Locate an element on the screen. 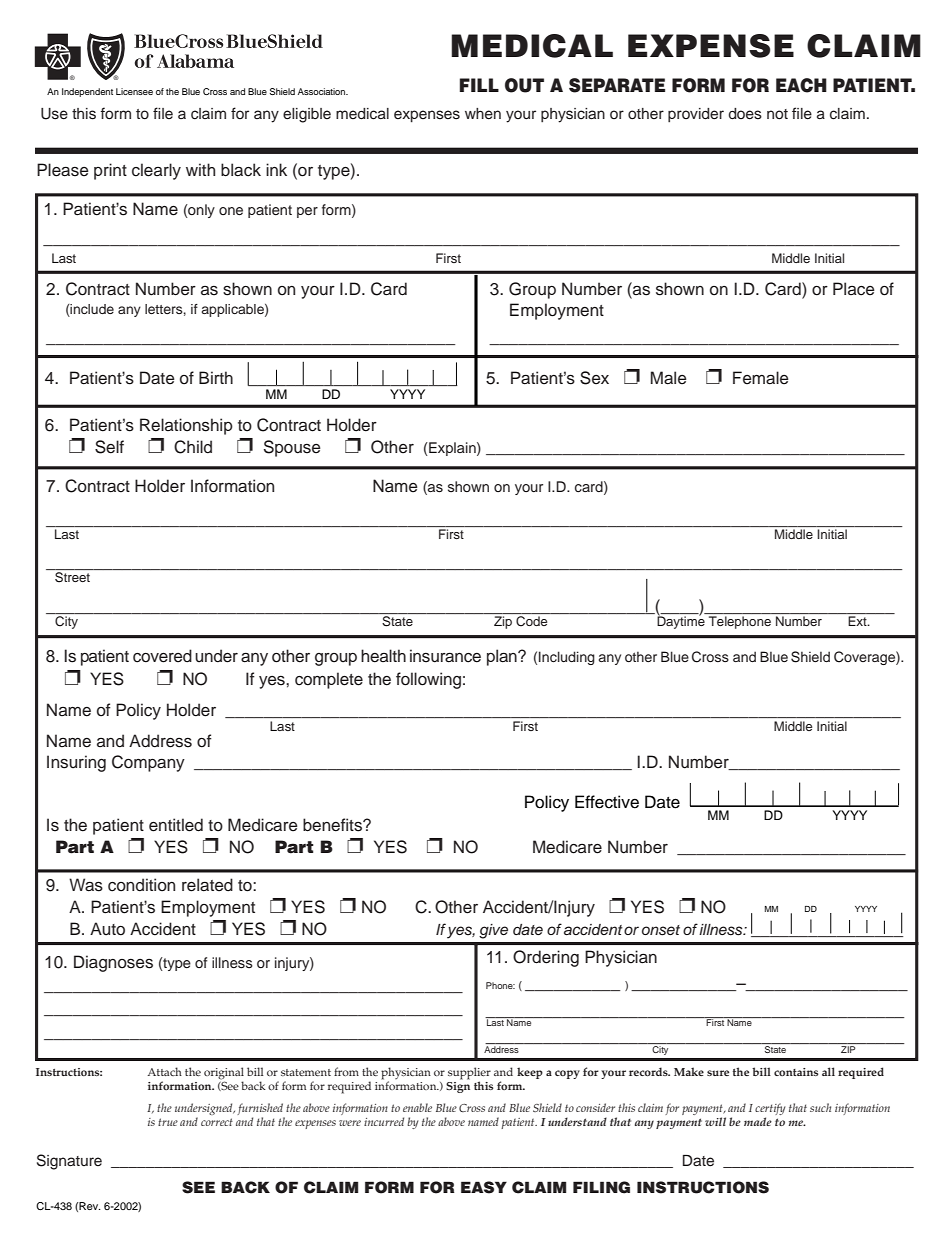 This screenshot has width=952, height=1233. onset is located at coordinates (661, 930).
